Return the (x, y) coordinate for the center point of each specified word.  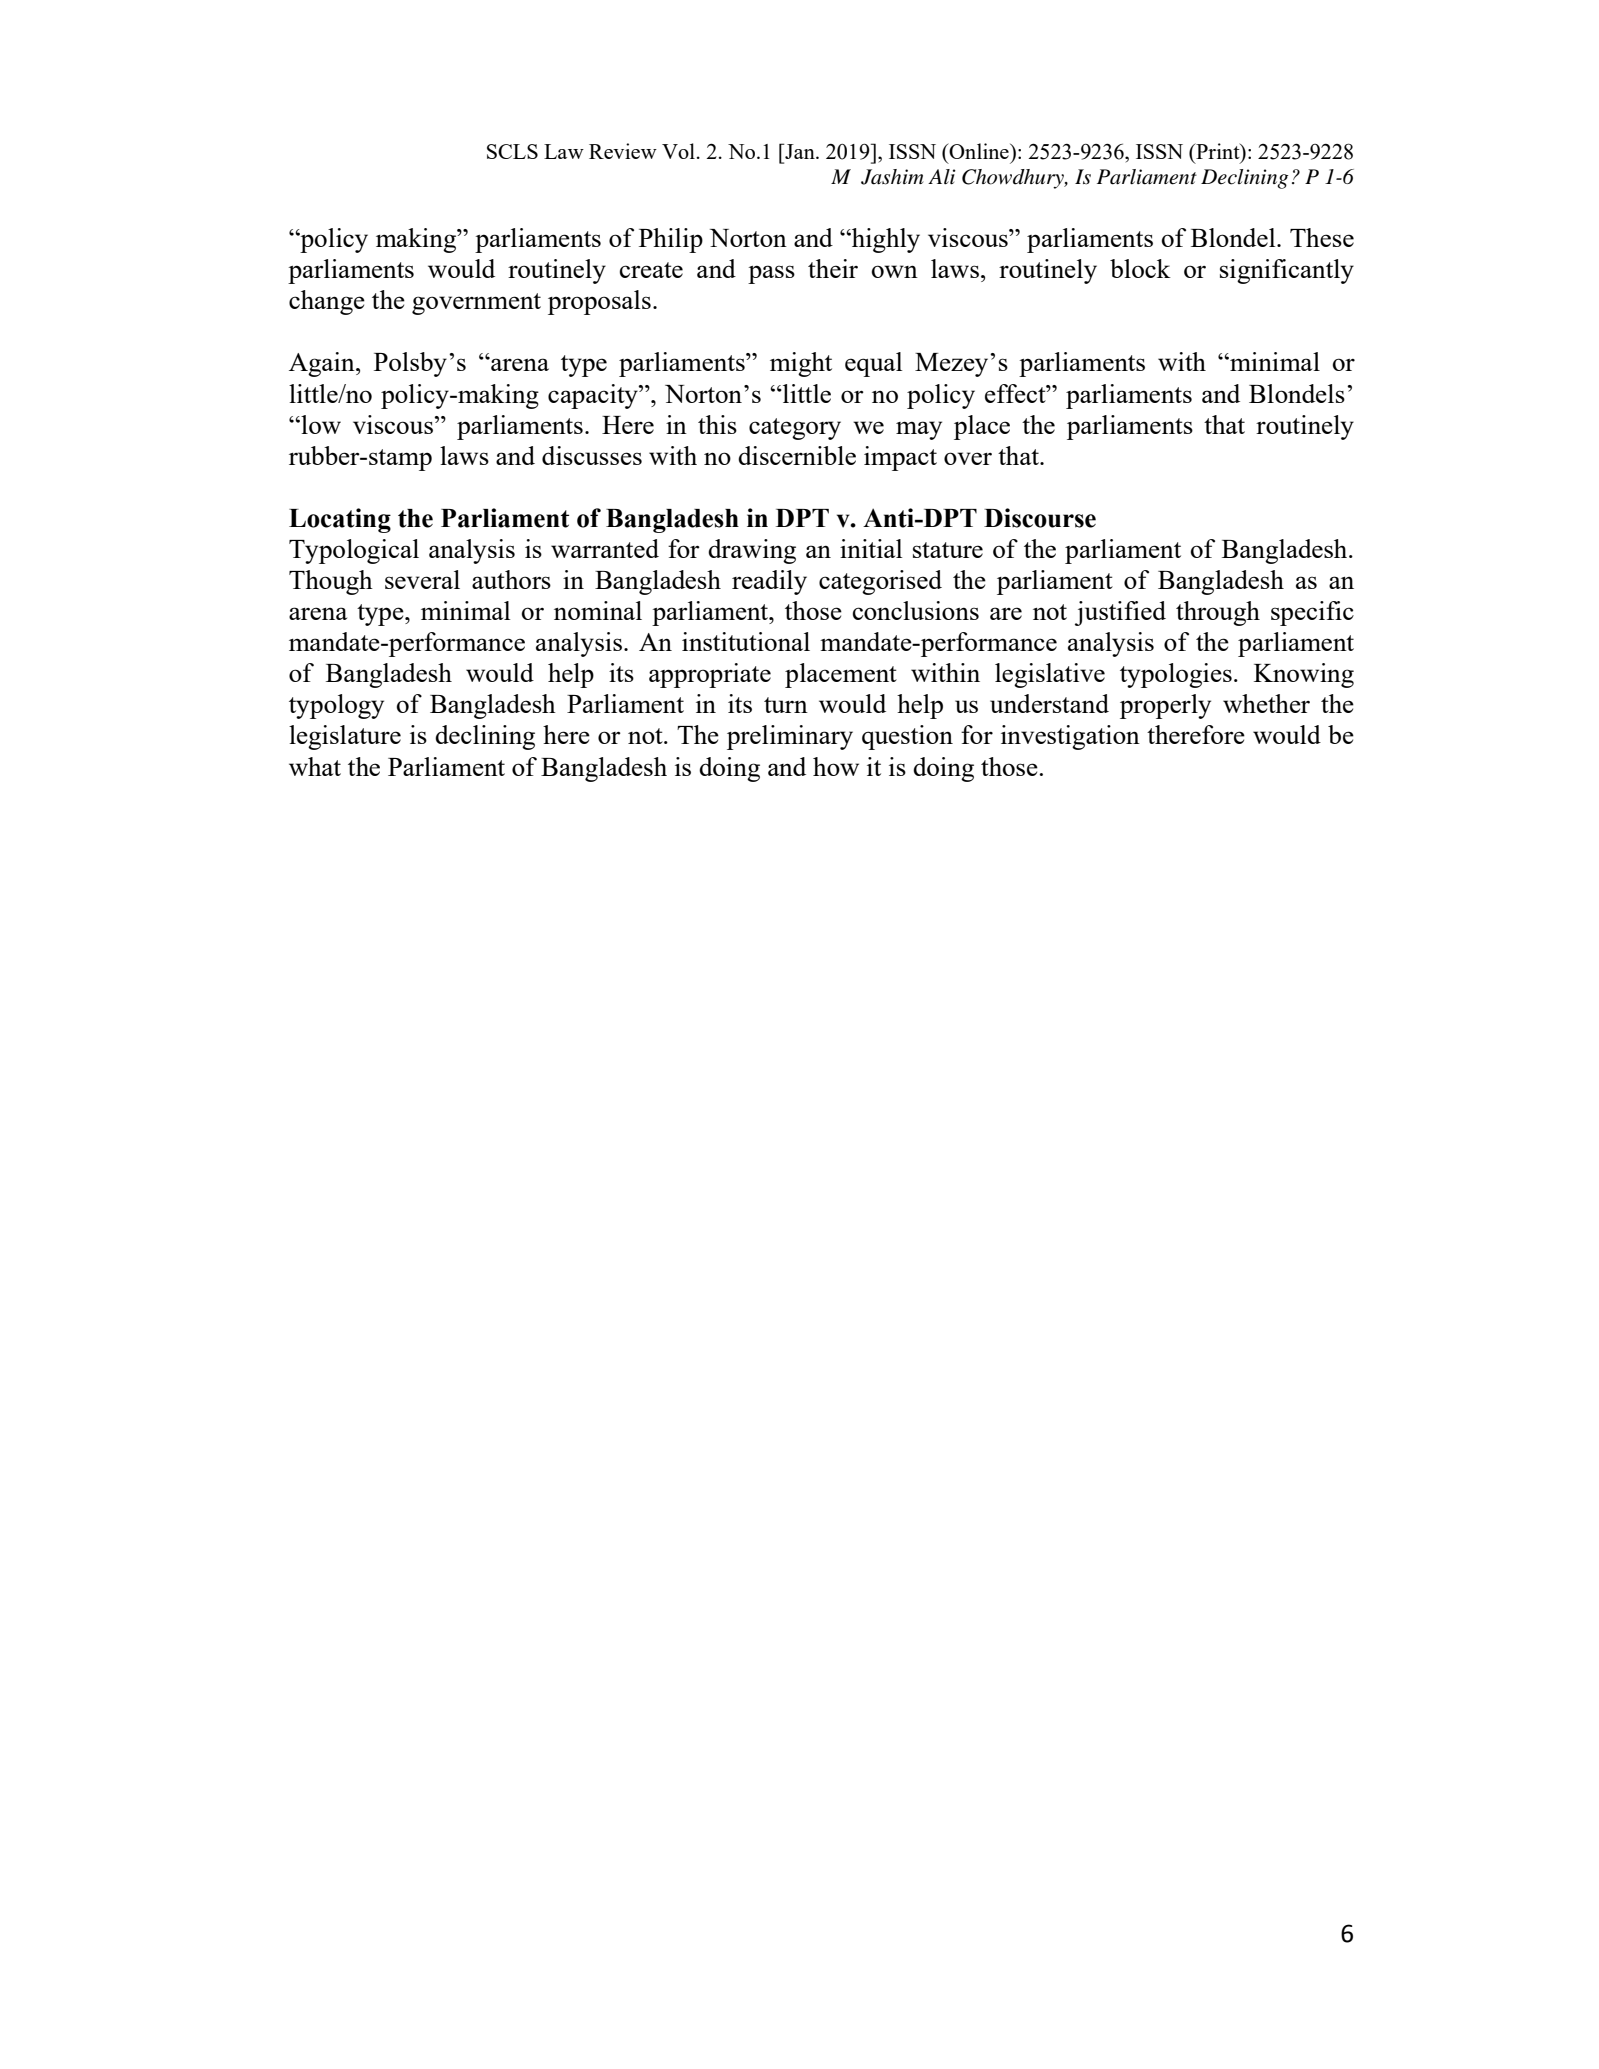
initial (871, 548)
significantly (1287, 271)
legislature (345, 737)
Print (1218, 151)
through (1218, 613)
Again (323, 364)
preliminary (790, 737)
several (422, 579)
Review (623, 151)
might (801, 364)
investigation (1070, 737)
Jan (800, 151)
